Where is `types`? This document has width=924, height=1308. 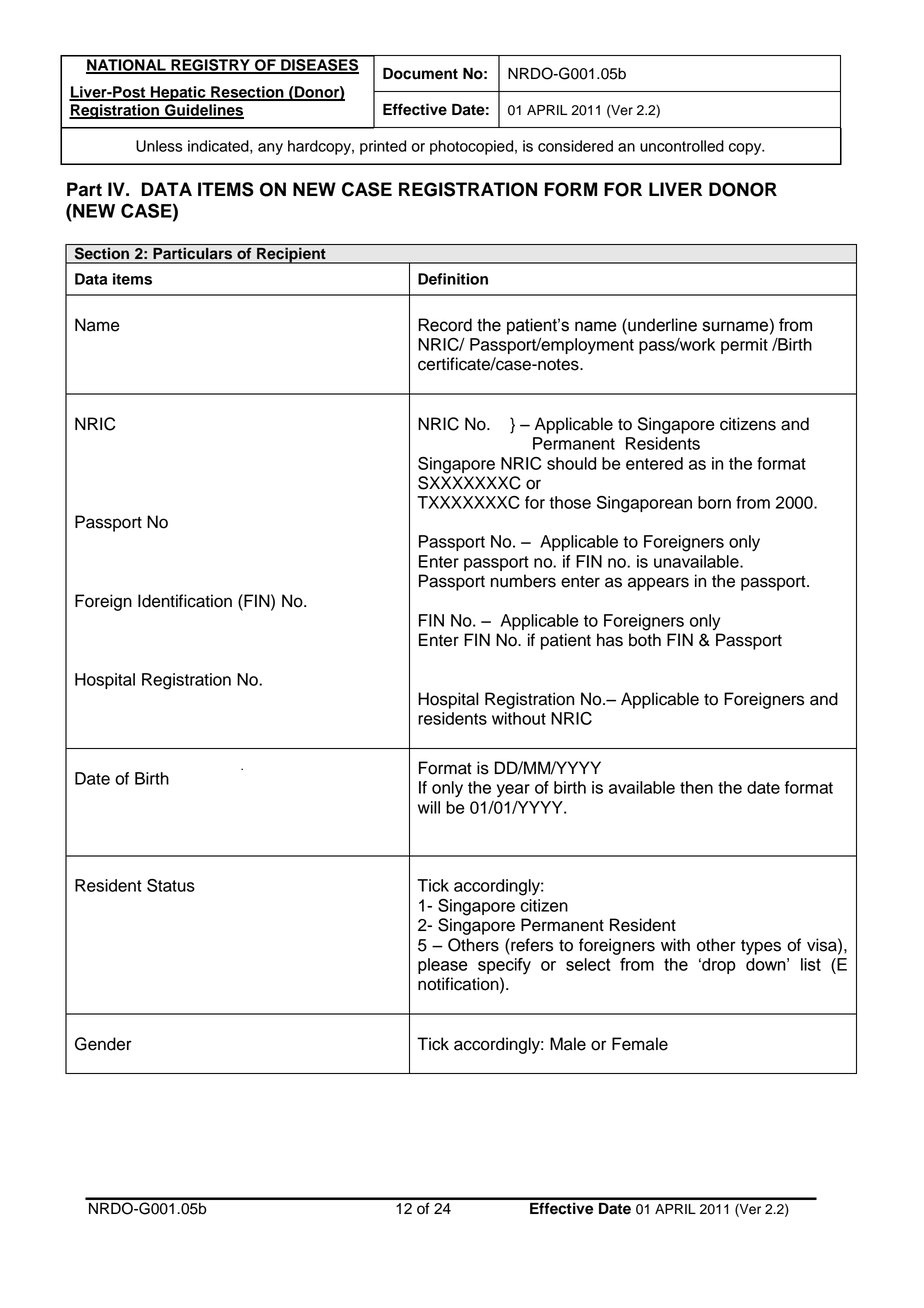
types is located at coordinates (761, 947).
